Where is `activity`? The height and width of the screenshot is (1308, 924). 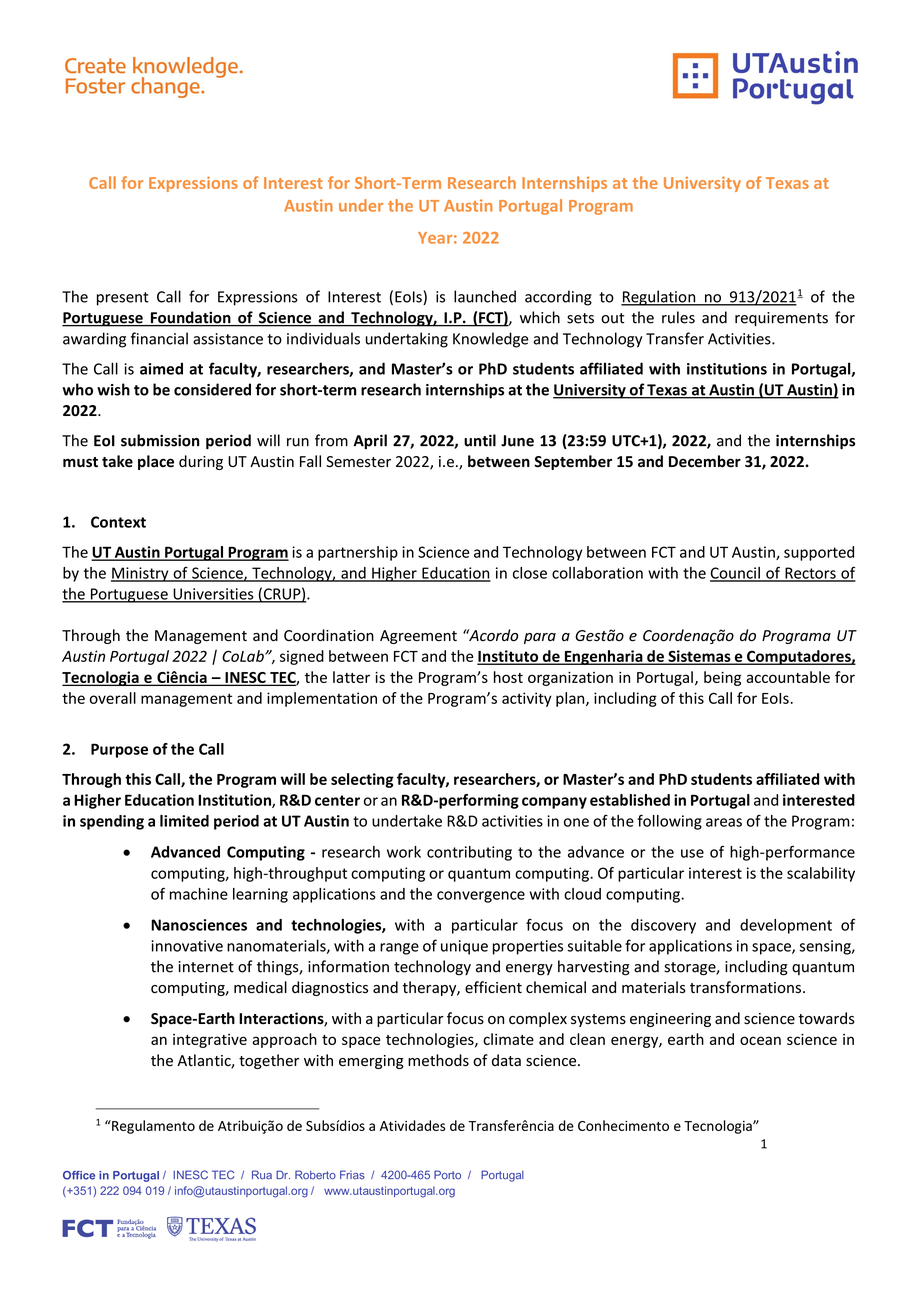 activity is located at coordinates (527, 699).
